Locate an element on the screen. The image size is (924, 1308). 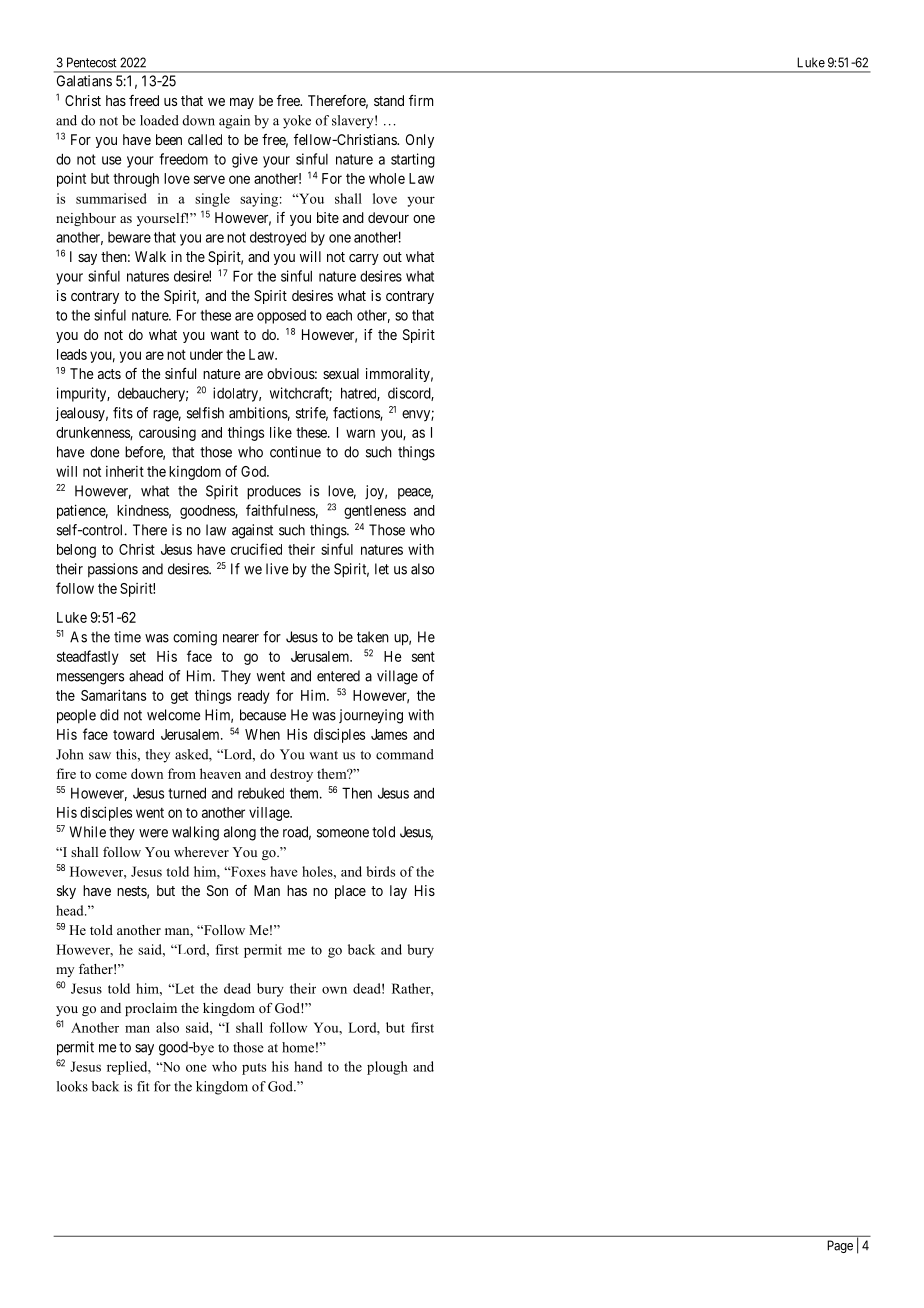
loaded is located at coordinates (159, 120).
